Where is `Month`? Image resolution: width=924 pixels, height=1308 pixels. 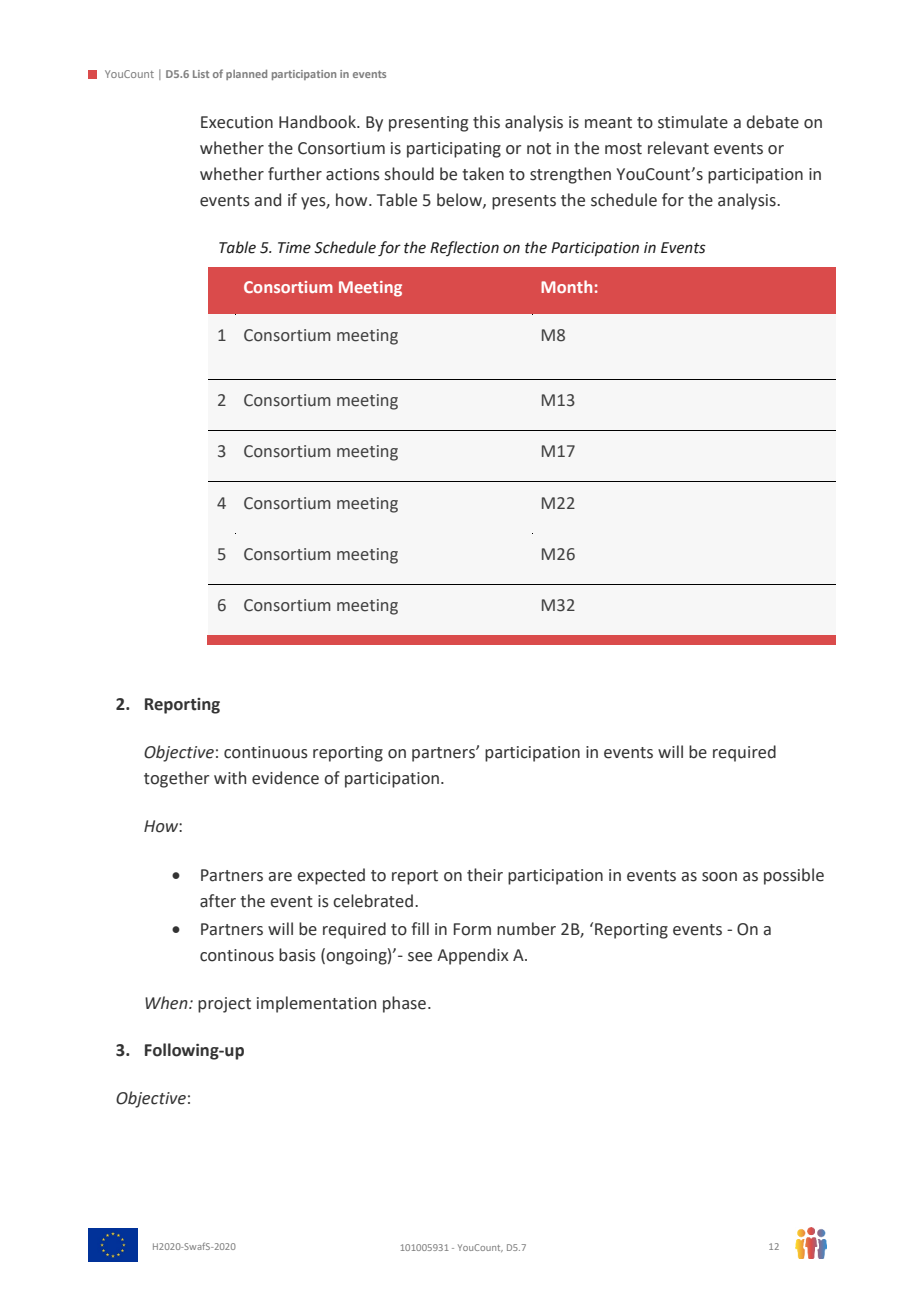
Month is located at coordinates (566, 286).
